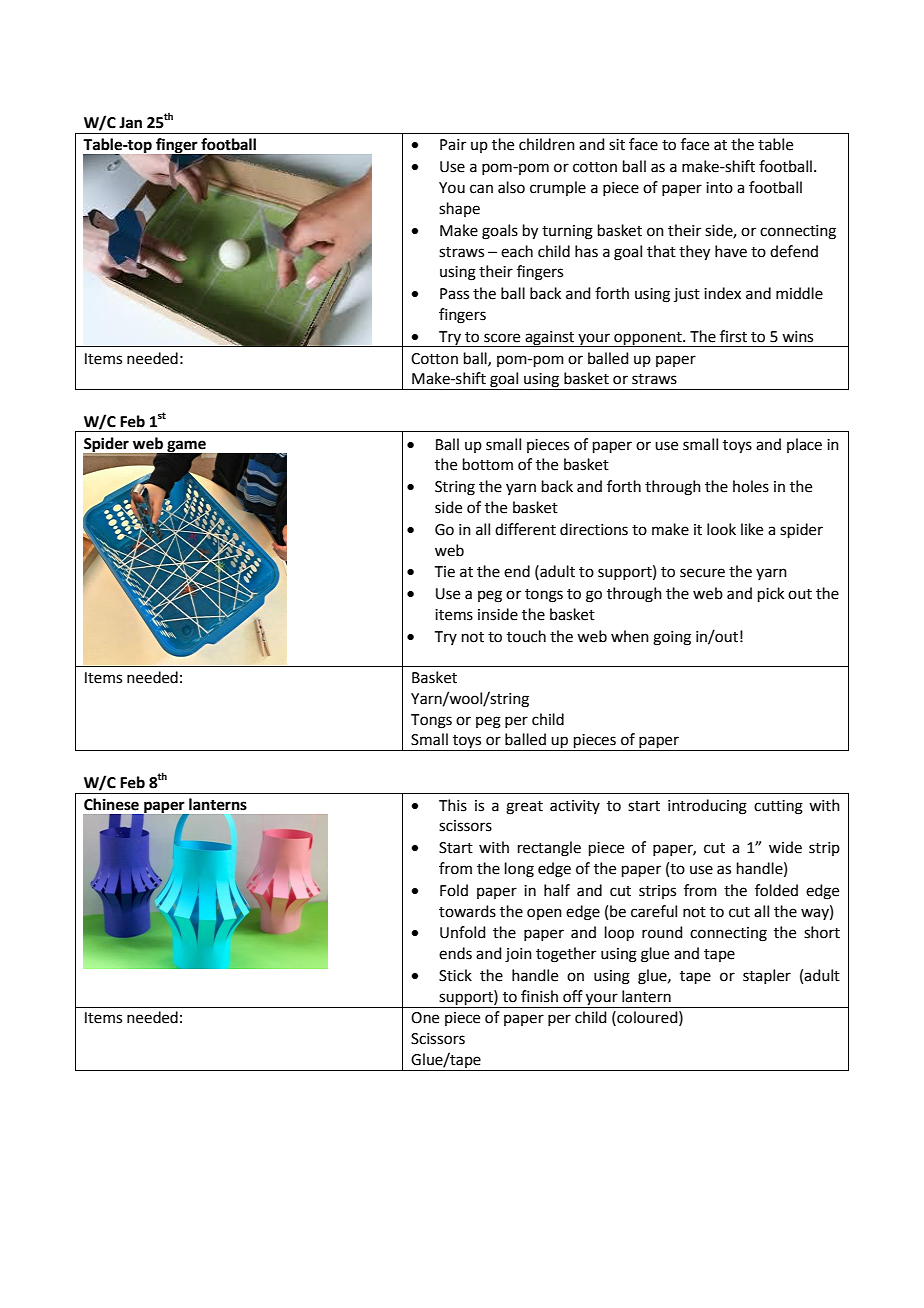 This image has width=924, height=1308. I want to click on Jan, so click(130, 123).
